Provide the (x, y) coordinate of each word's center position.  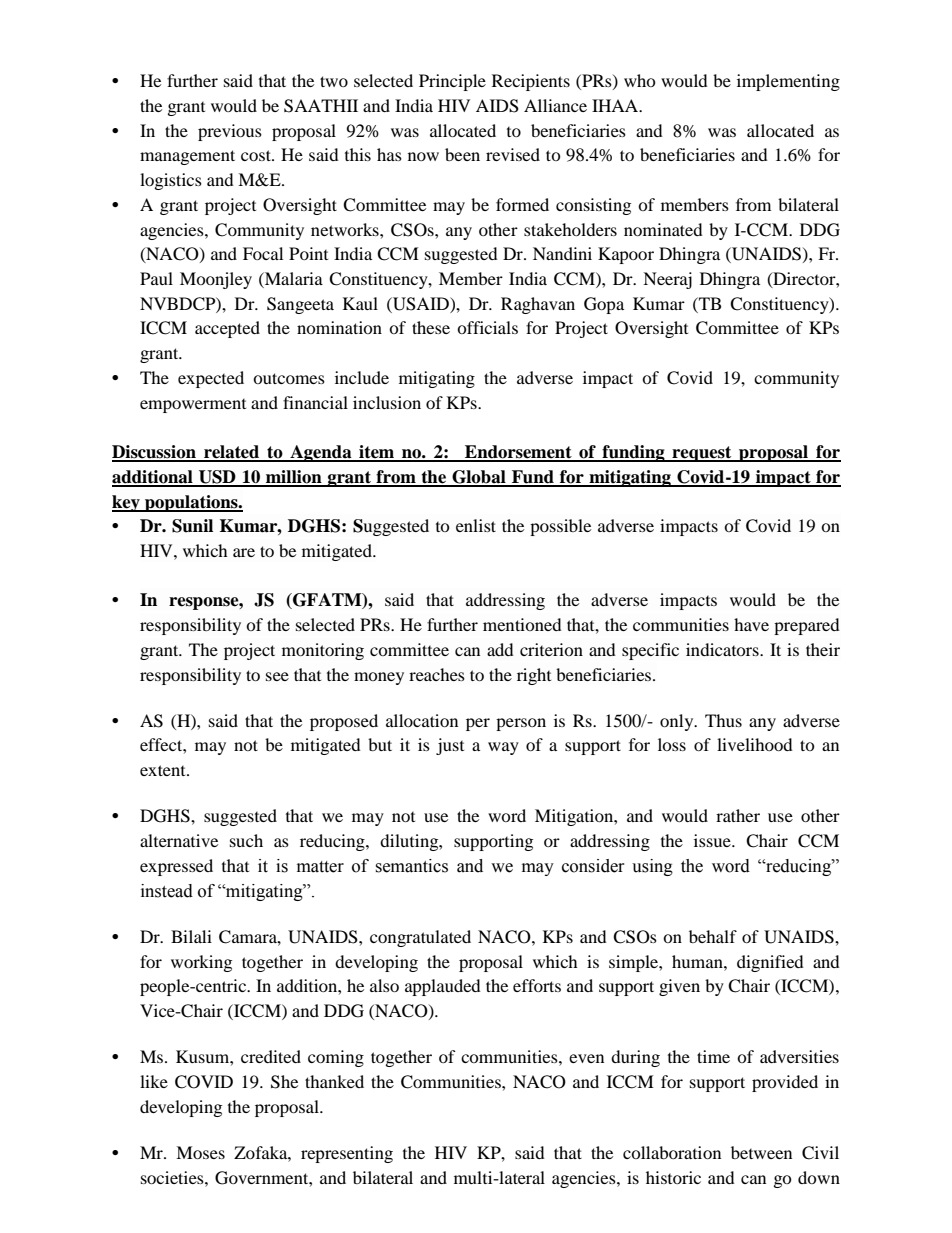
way (503, 748)
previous (230, 132)
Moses (200, 1152)
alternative (179, 840)
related (232, 453)
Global (479, 478)
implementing (788, 82)
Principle (452, 82)
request (702, 454)
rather (738, 815)
